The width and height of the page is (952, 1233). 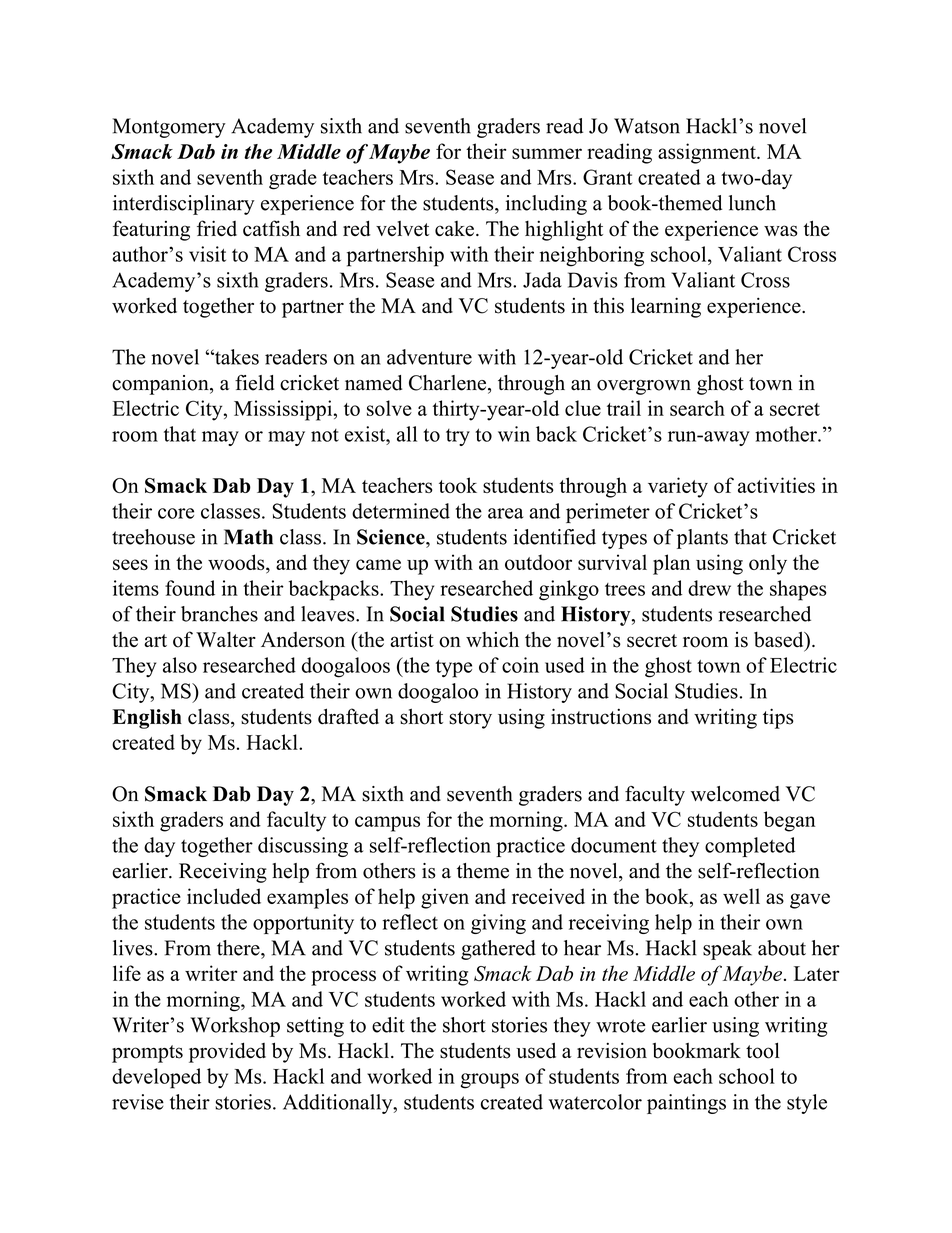 I want to click on branches, so click(x=219, y=614).
